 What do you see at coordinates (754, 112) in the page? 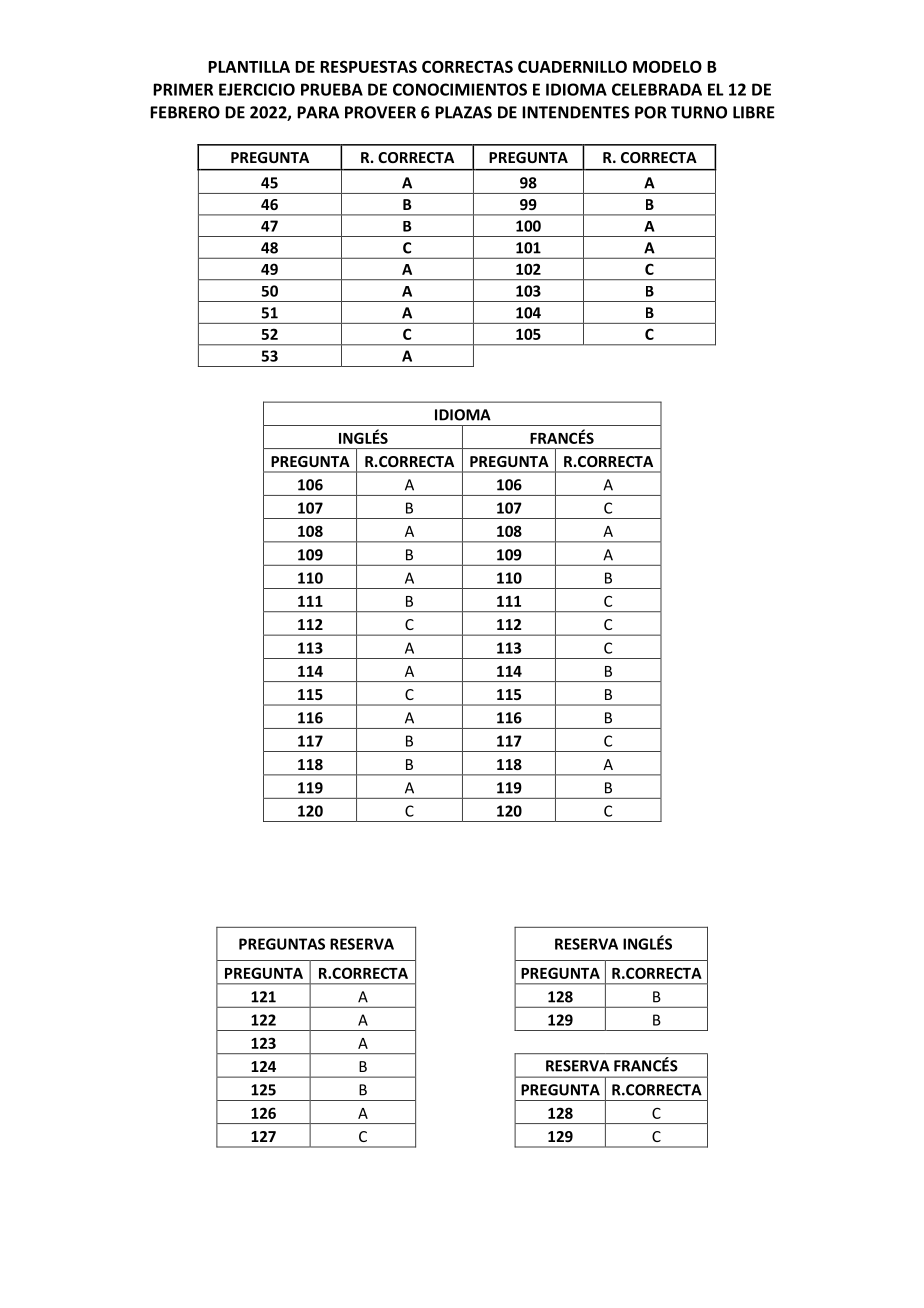
I see `LIBRE` at bounding box center [754, 112].
